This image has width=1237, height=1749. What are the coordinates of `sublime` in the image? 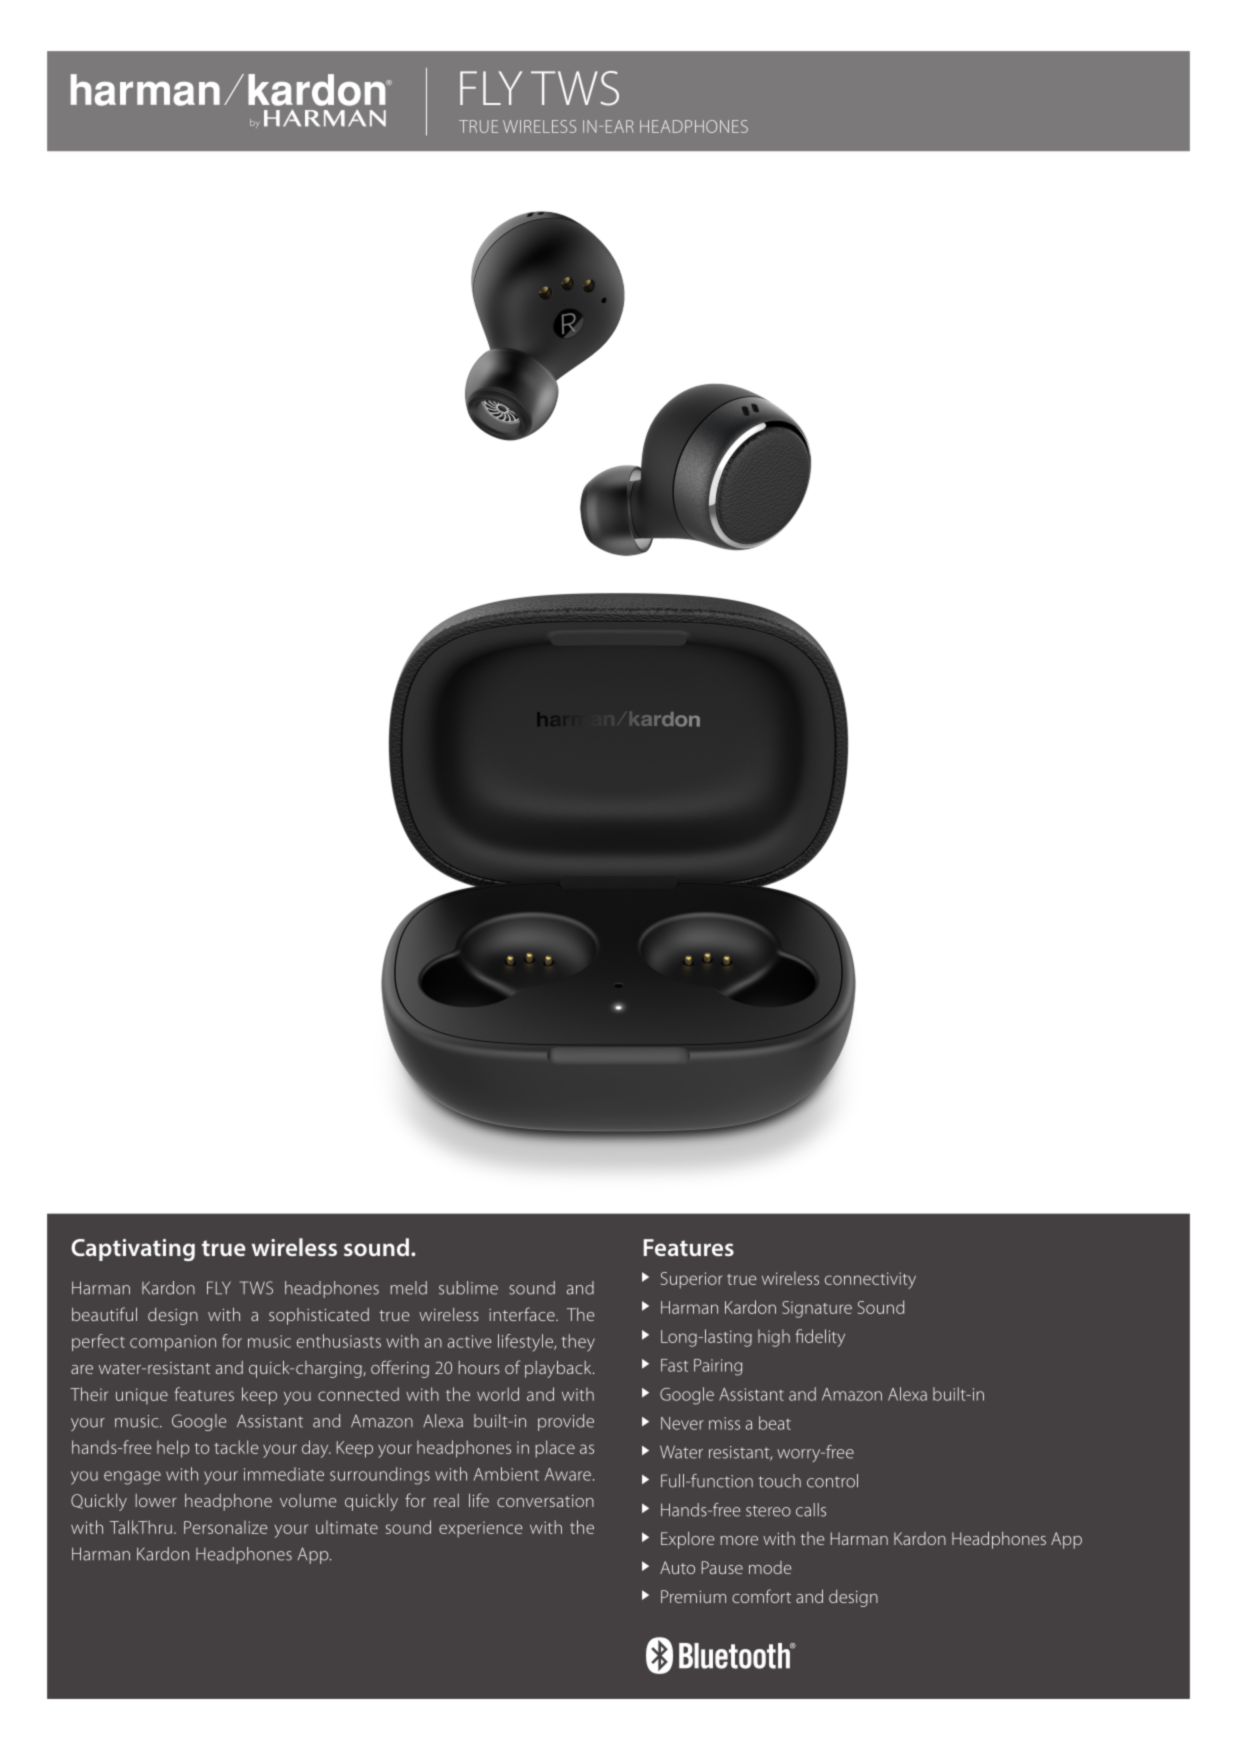 It's located at (468, 1288).
